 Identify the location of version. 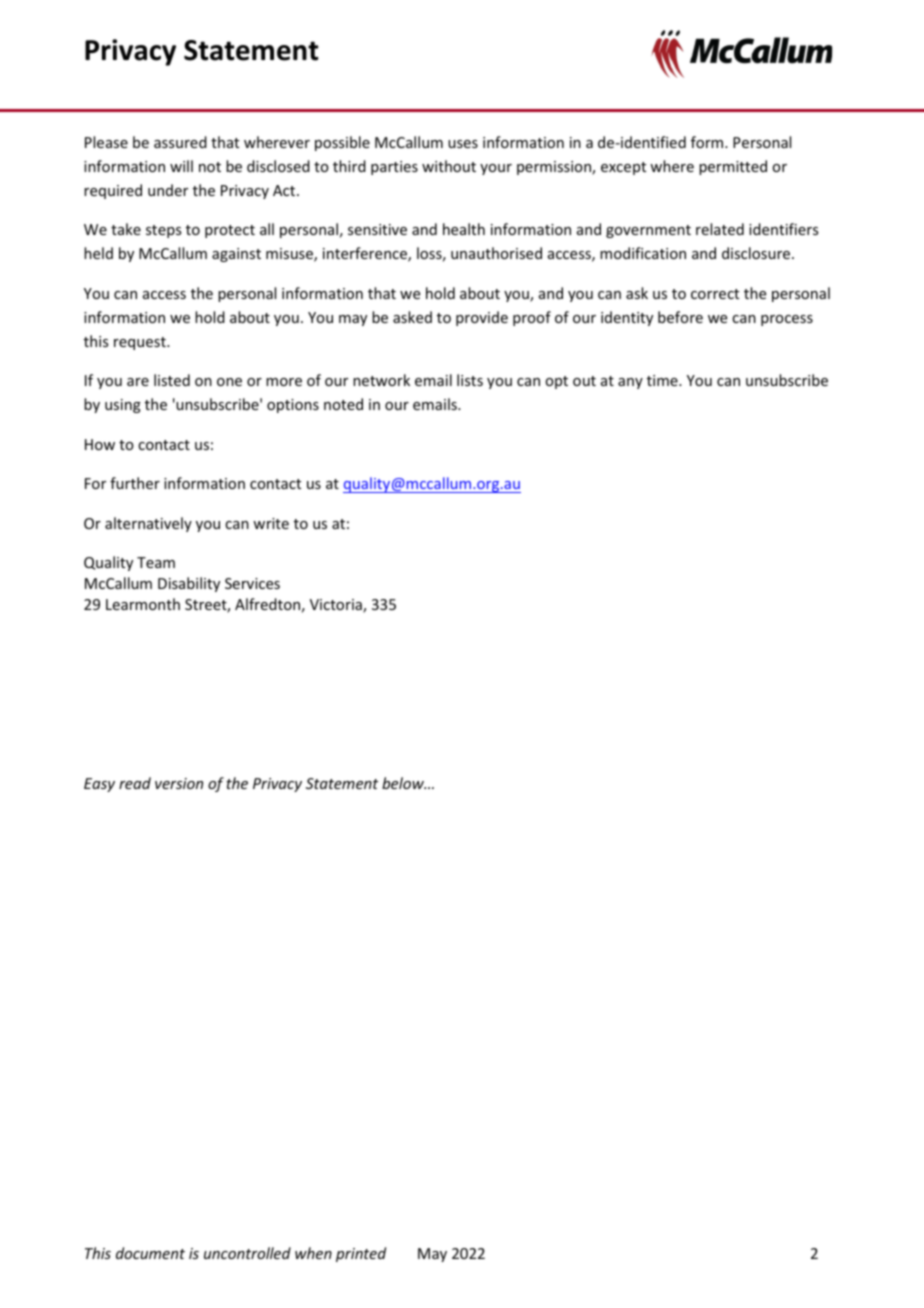
(179, 783).
